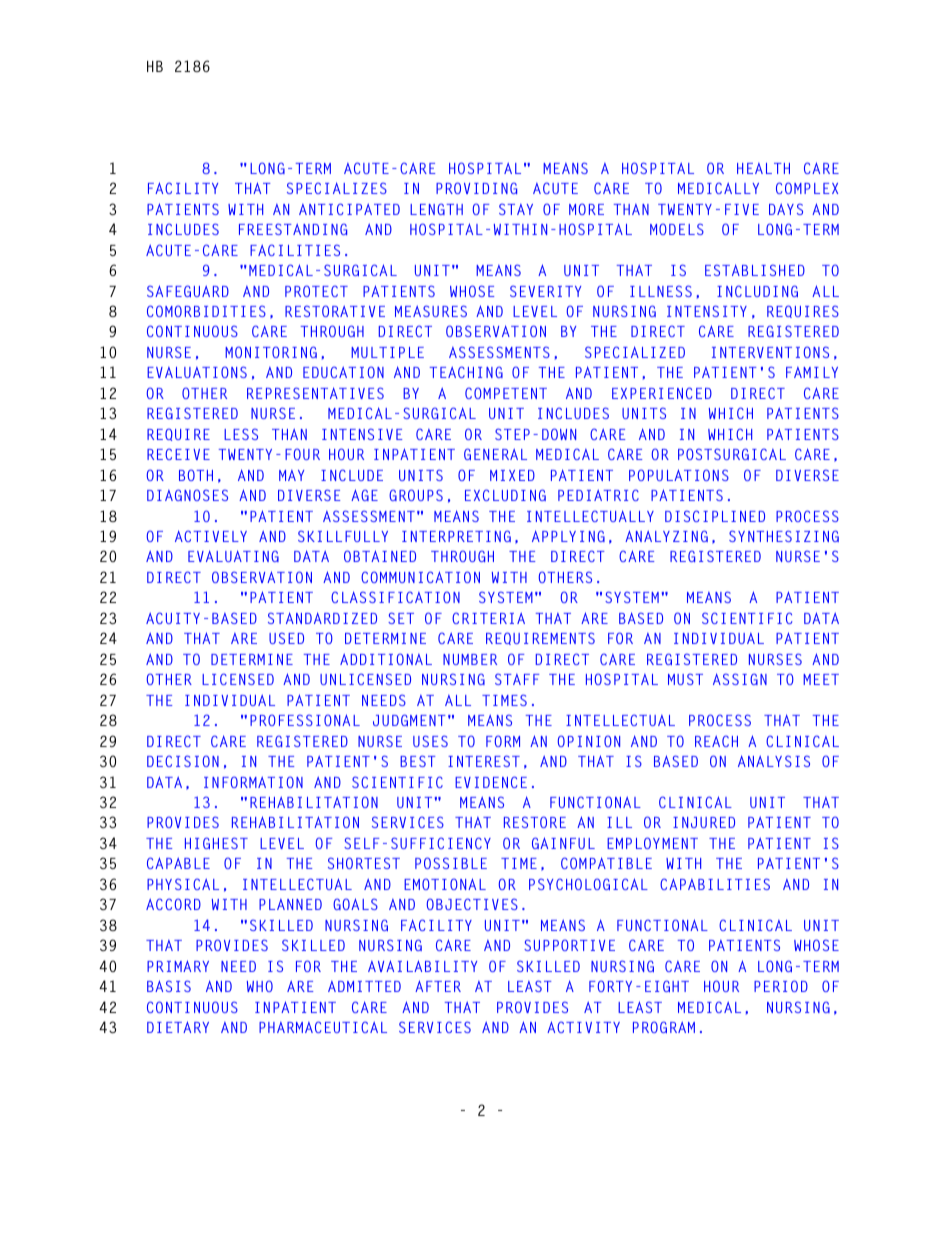 The image size is (952, 1233). What do you see at coordinates (488, 618) in the document?
I see `CRITERIA` at bounding box center [488, 618].
